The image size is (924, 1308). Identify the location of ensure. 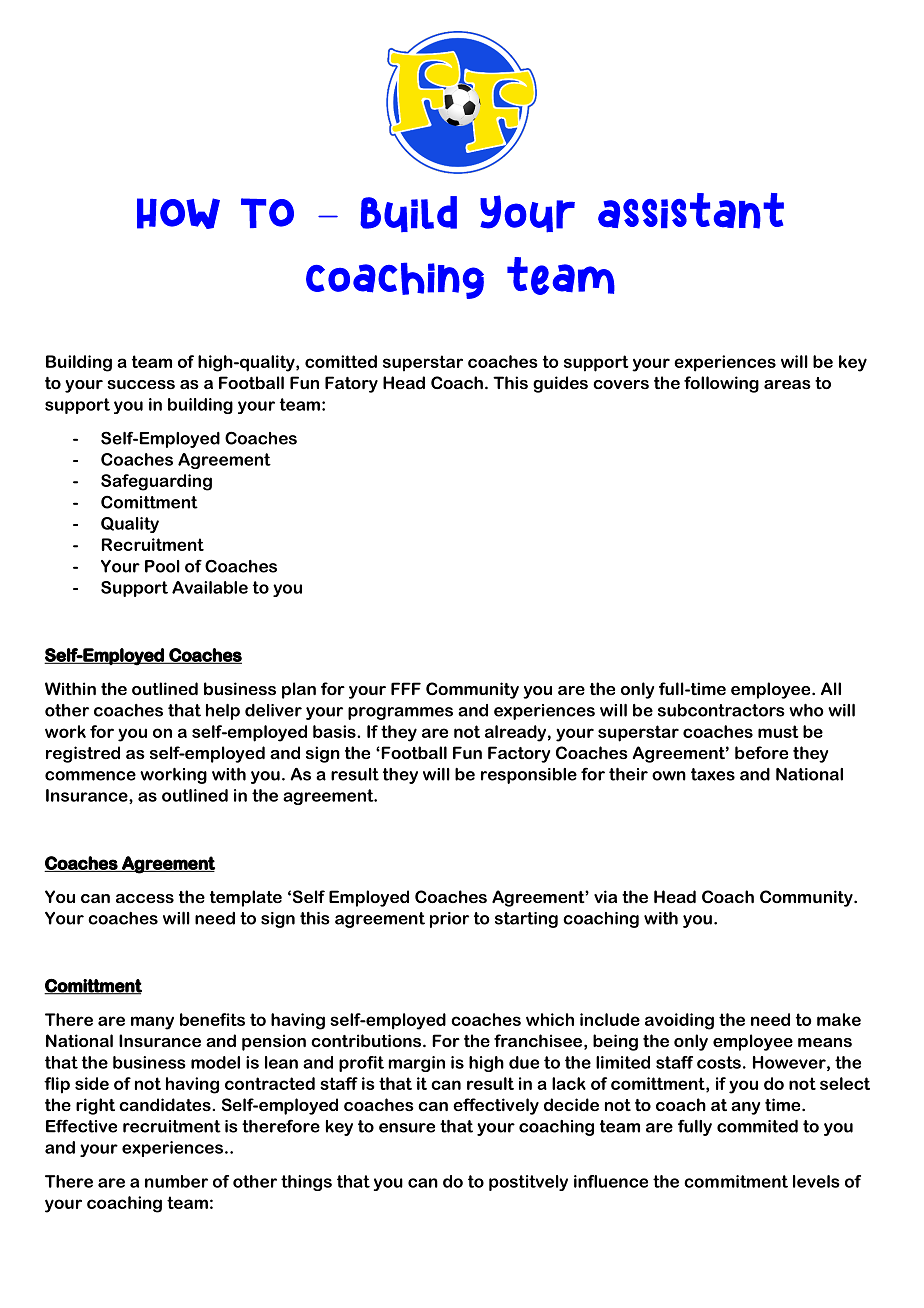
(407, 1128).
